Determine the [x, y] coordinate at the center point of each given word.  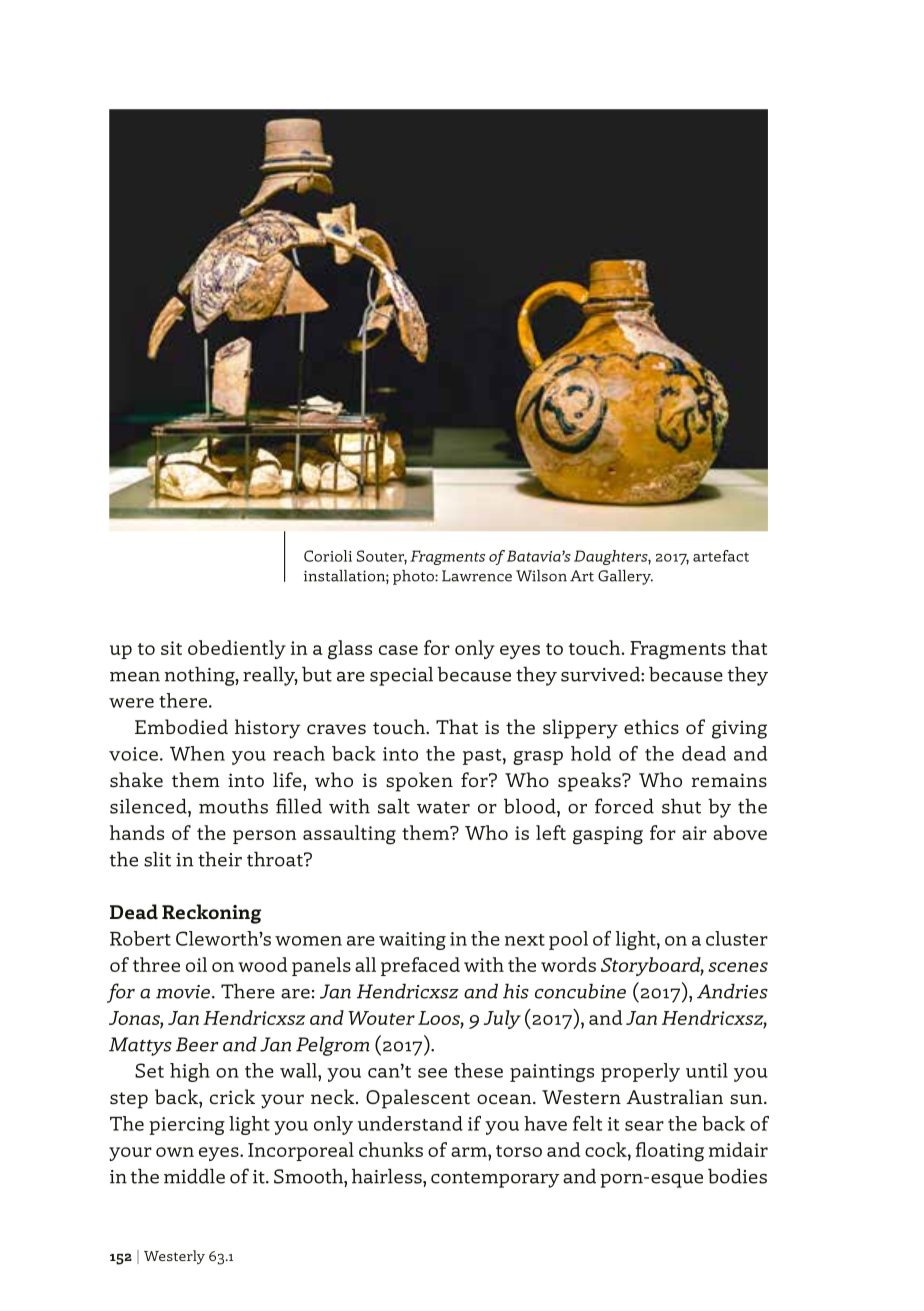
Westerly [174, 1257]
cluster [737, 938]
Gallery [625, 577]
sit [171, 648]
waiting [412, 941]
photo [414, 577]
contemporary [495, 1179]
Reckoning [211, 914]
